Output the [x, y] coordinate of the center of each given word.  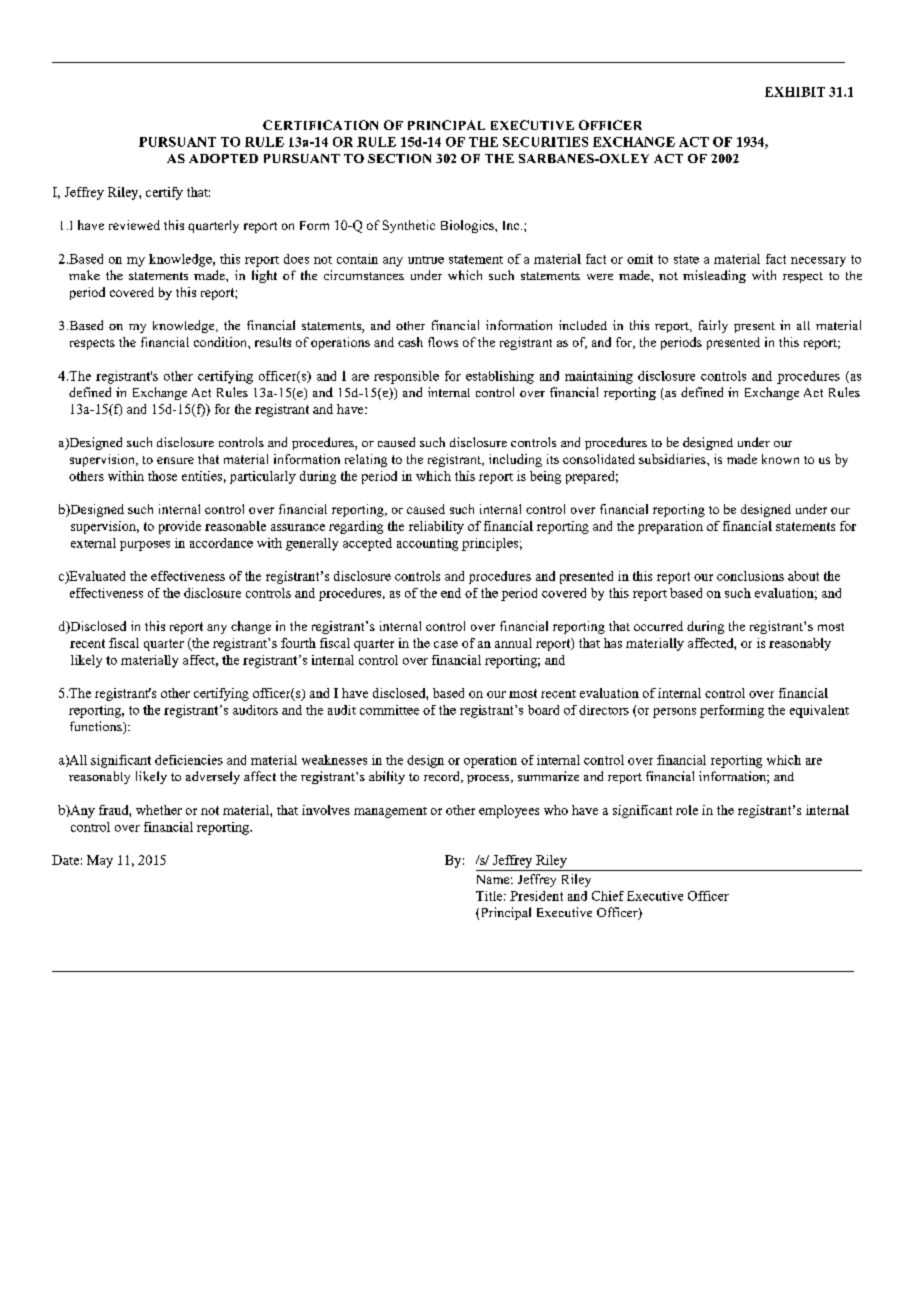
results [273, 342]
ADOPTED [223, 158]
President [536, 896]
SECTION [399, 158]
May [100, 861]
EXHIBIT [795, 92]
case [446, 644]
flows [443, 342]
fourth [298, 643]
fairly [713, 326]
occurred [658, 626]
